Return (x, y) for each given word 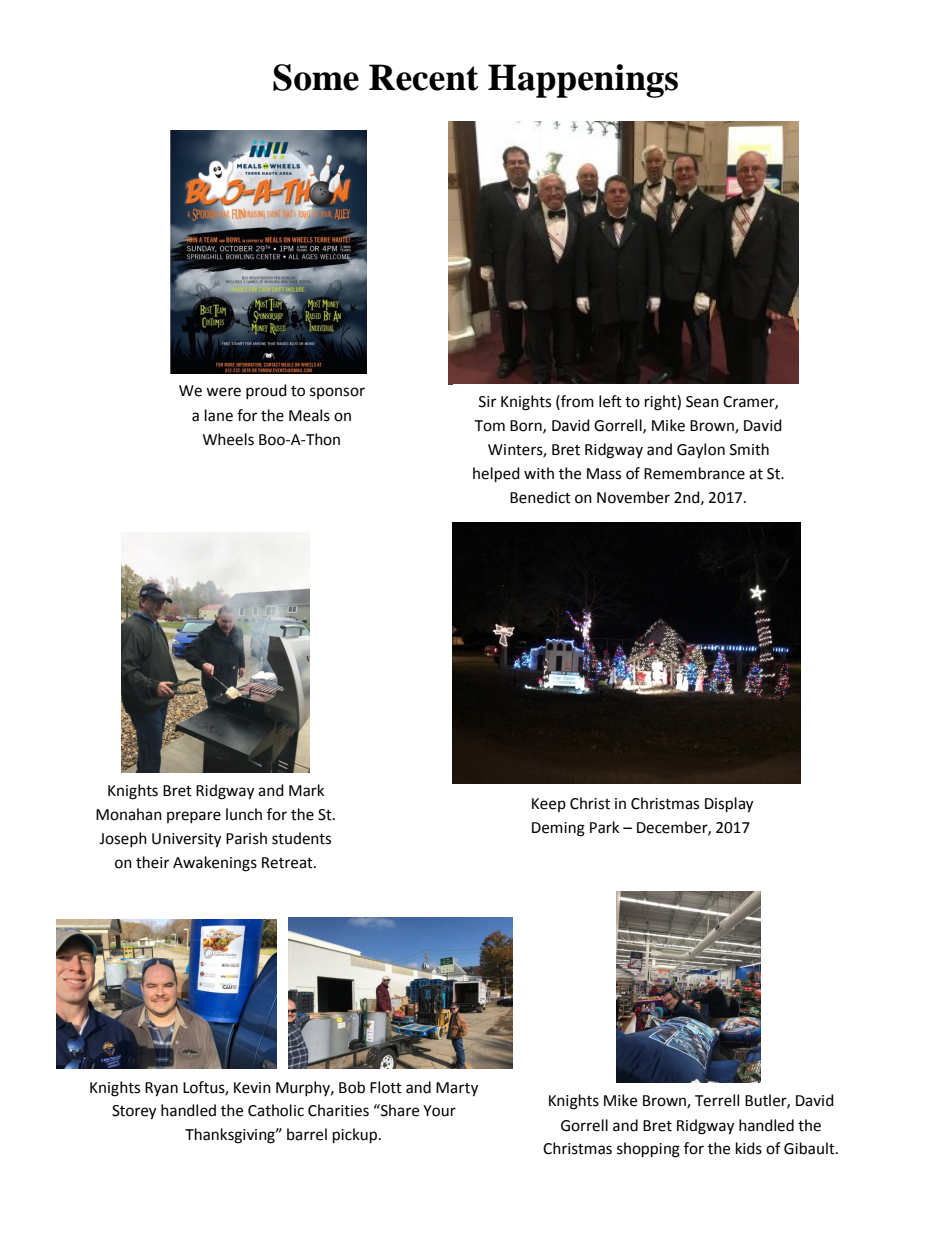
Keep (549, 805)
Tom (489, 426)
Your (439, 1111)
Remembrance (694, 473)
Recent (424, 77)
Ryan (161, 1089)
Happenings (583, 81)
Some (316, 77)
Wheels (228, 439)
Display (729, 805)
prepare (194, 817)
